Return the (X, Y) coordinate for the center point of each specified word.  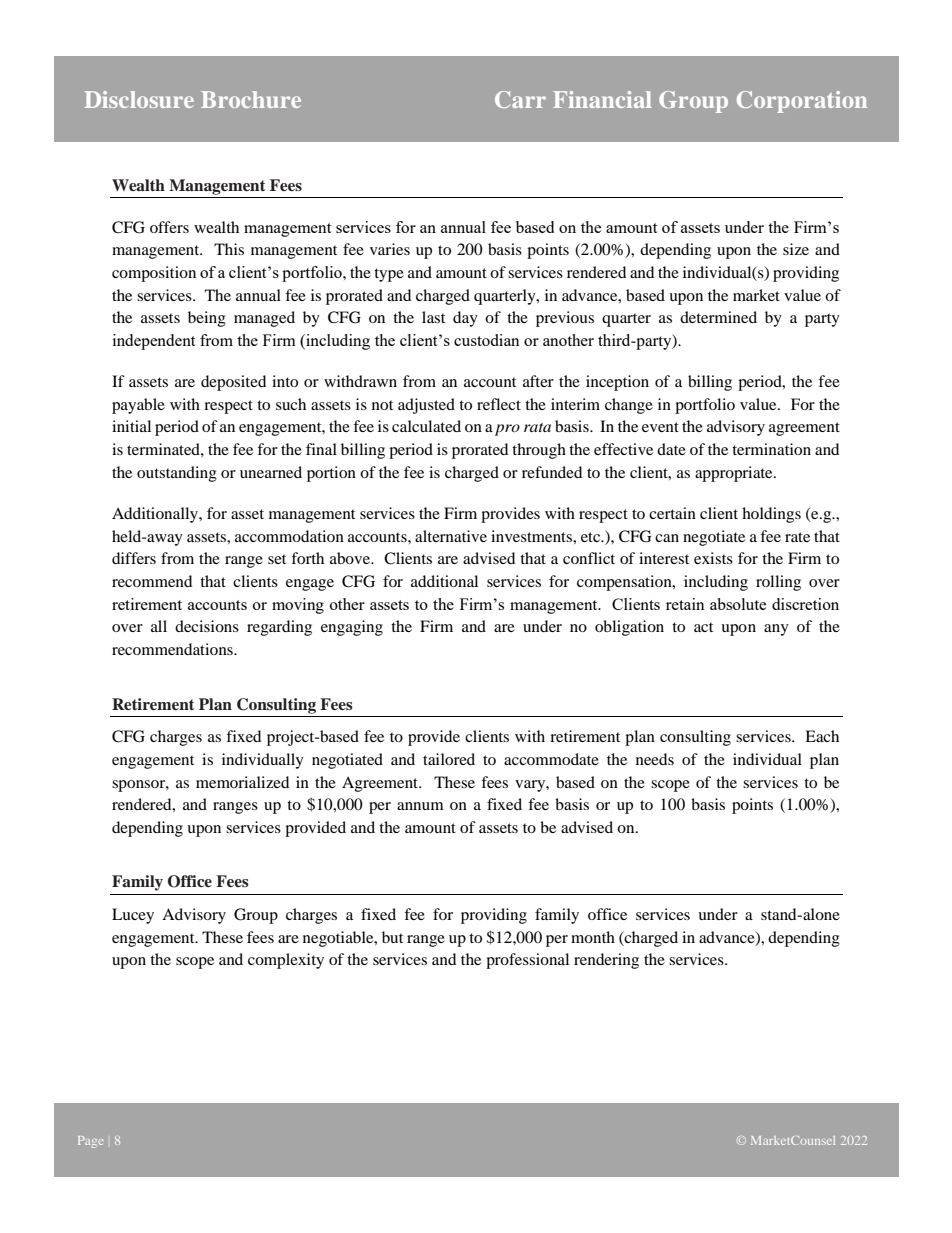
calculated (426, 426)
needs (655, 759)
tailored (449, 759)
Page (90, 1142)
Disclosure (139, 99)
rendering (606, 961)
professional (527, 961)
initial (131, 426)
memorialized (242, 782)
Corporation (802, 102)
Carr (520, 99)
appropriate (735, 474)
